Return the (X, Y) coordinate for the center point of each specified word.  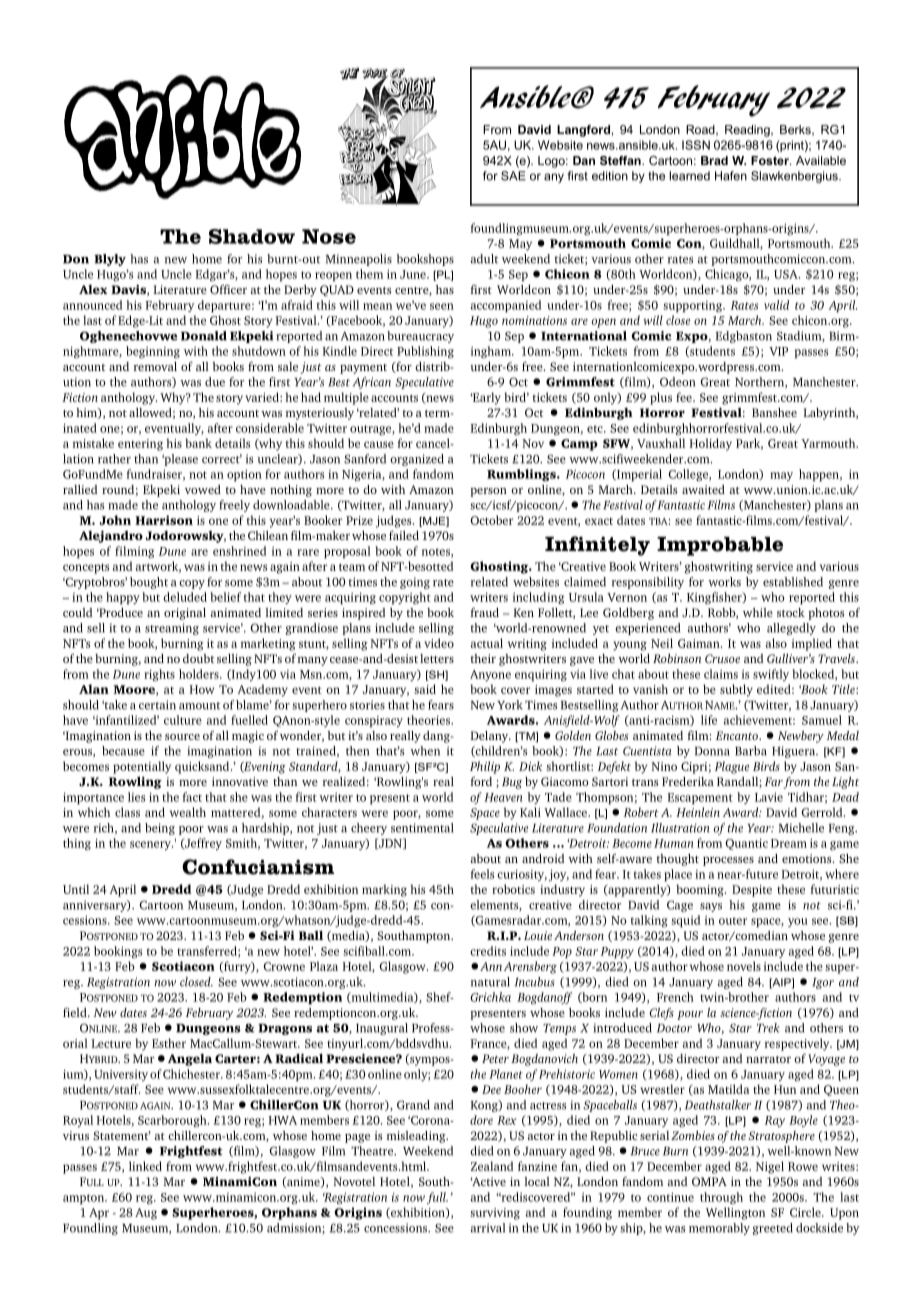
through (721, 1198)
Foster (771, 160)
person (488, 492)
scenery (151, 845)
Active (488, 1181)
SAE (513, 176)
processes (728, 861)
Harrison (164, 520)
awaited (703, 489)
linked (145, 1166)
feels (482, 874)
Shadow (252, 236)
